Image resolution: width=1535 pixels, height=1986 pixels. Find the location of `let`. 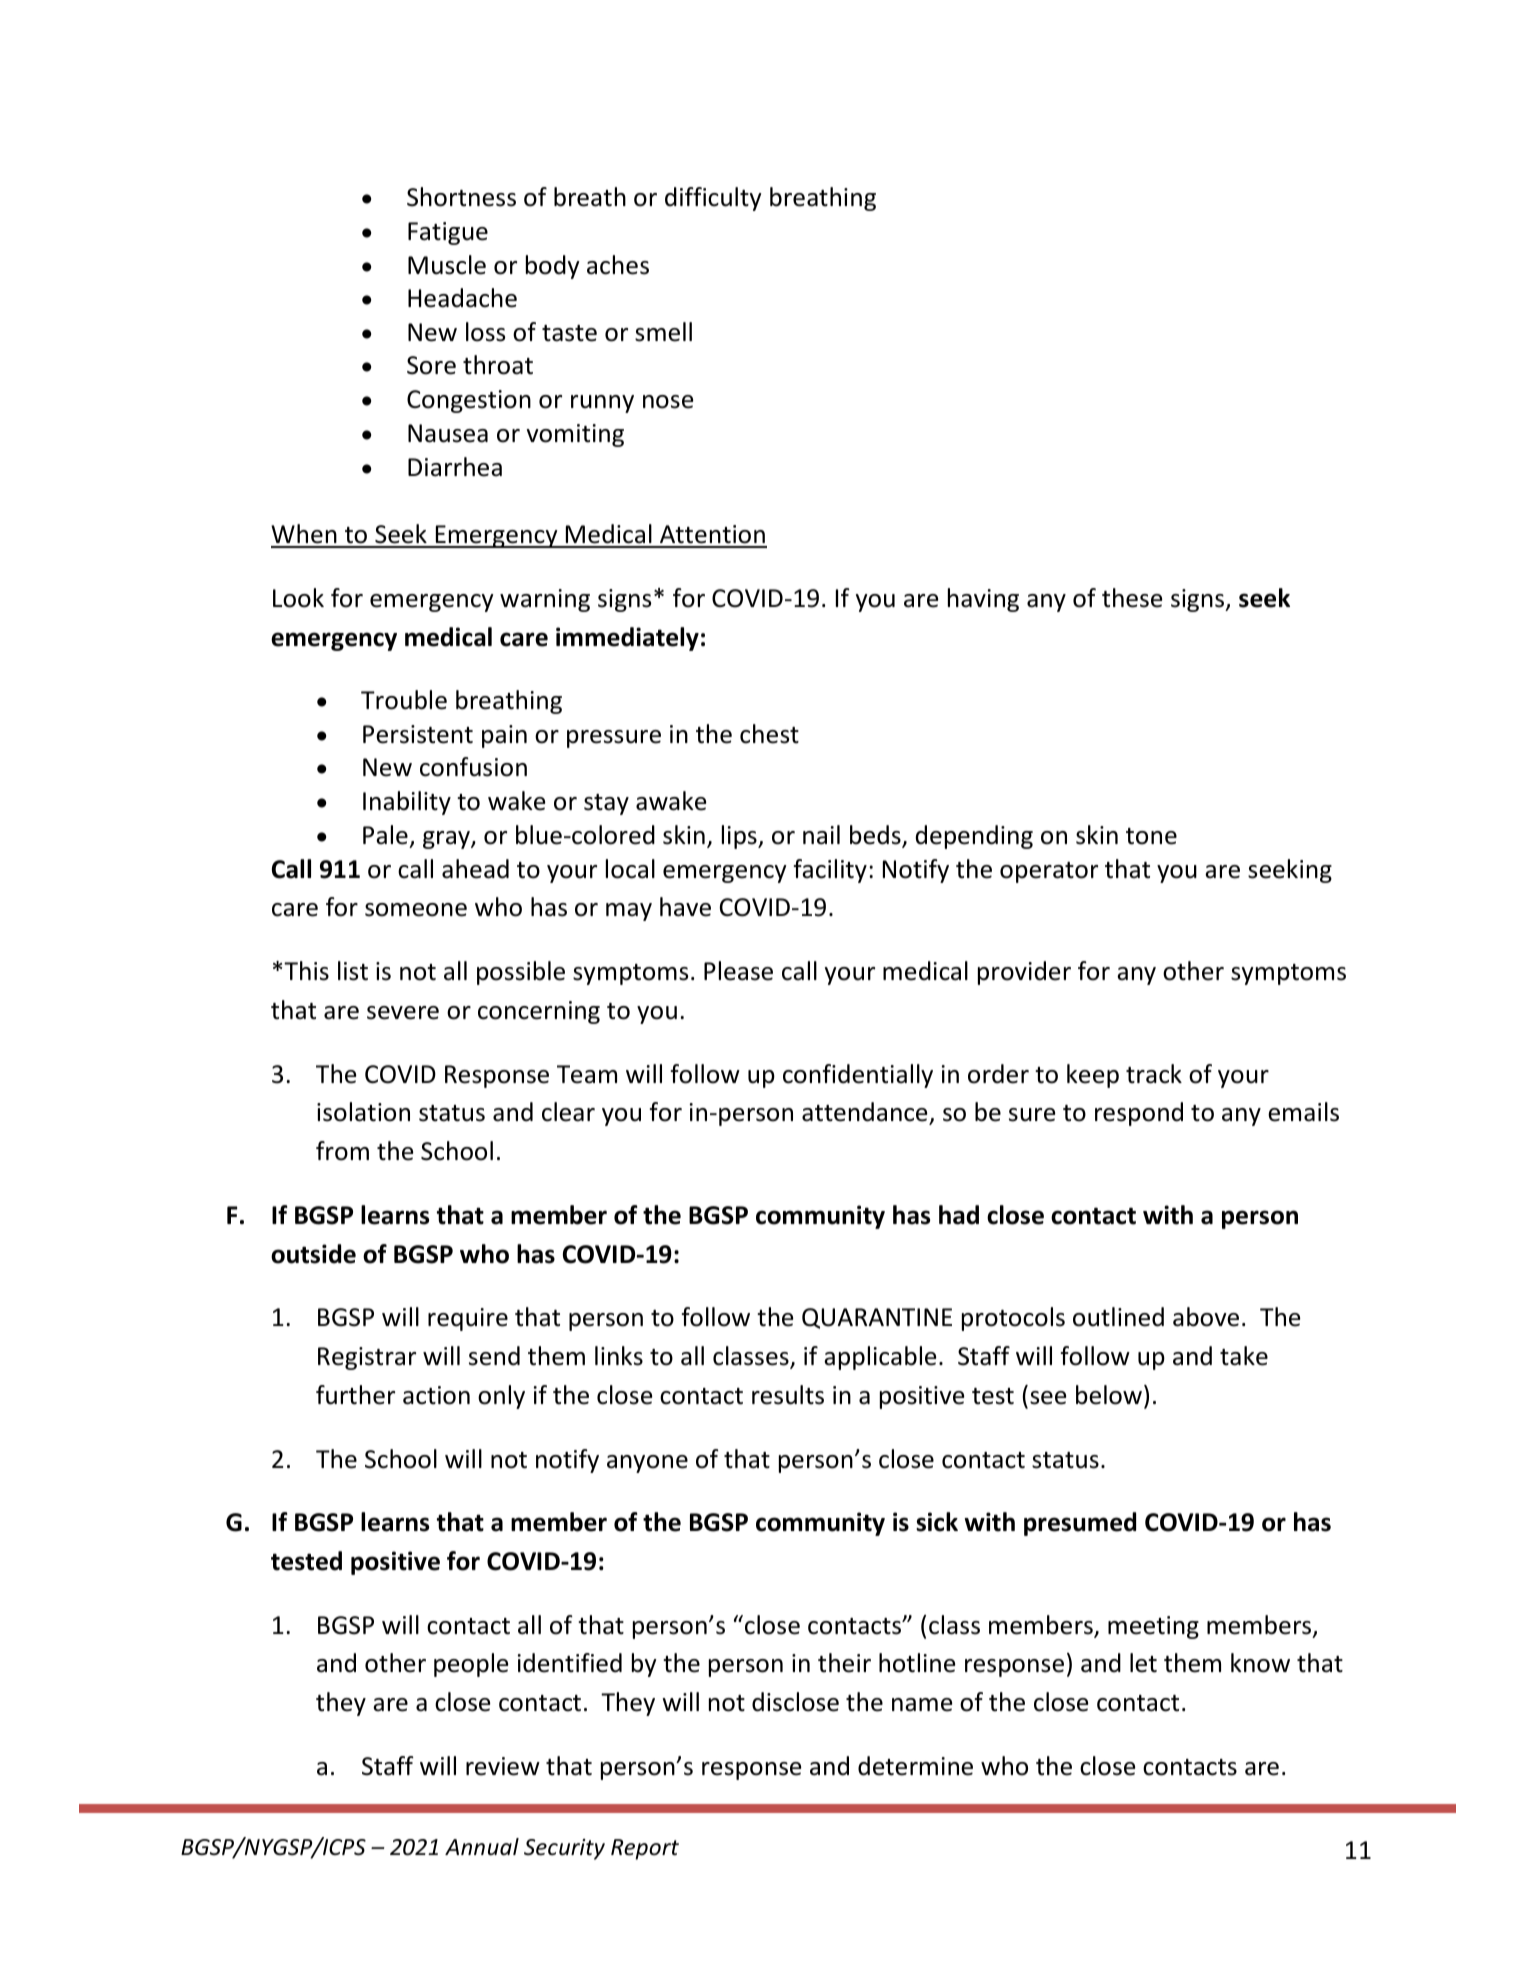

let is located at coordinates (1143, 1663).
